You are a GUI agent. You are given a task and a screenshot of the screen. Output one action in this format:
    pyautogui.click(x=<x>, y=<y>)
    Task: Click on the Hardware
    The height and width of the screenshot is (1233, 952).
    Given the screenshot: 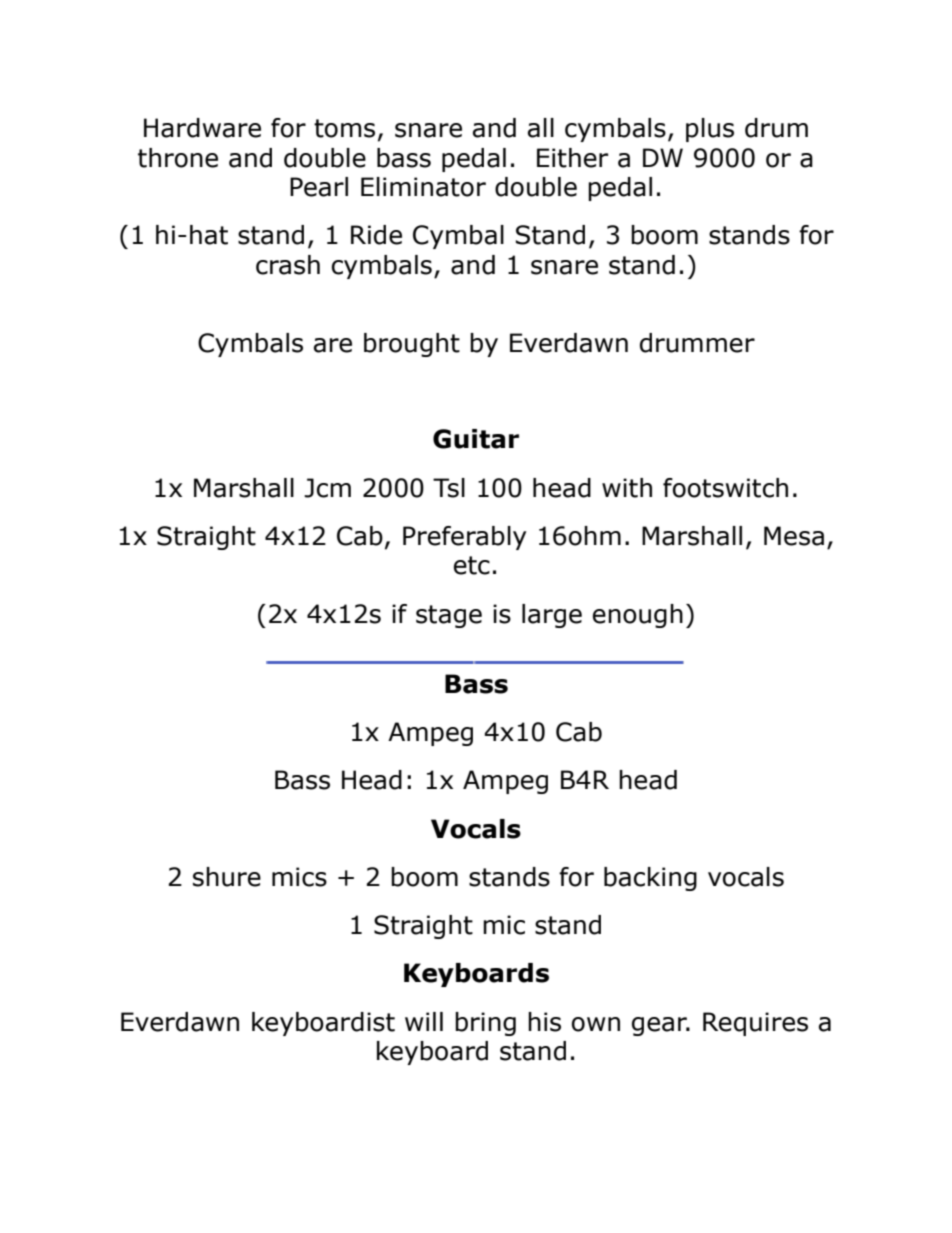 What is the action you would take?
    pyautogui.click(x=202, y=128)
